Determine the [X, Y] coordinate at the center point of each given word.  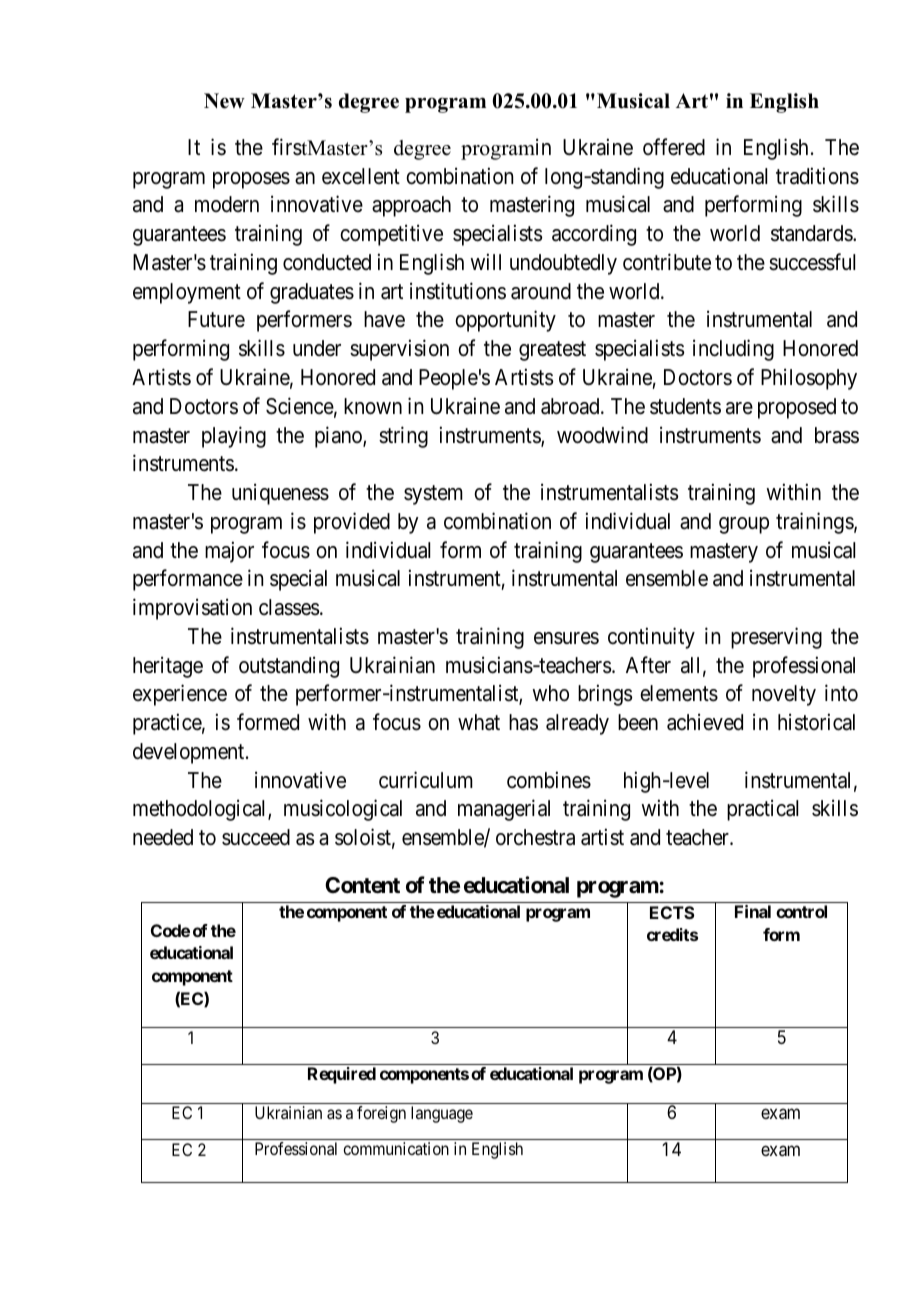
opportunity [505, 321]
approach [411, 206]
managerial [504, 810]
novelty [784, 695]
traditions [817, 176]
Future [216, 319]
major [229, 552]
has [523, 722]
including [733, 350]
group [744, 525]
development [190, 753]
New [224, 101]
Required [342, 1075]
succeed [256, 837]
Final [753, 911]
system [433, 495]
